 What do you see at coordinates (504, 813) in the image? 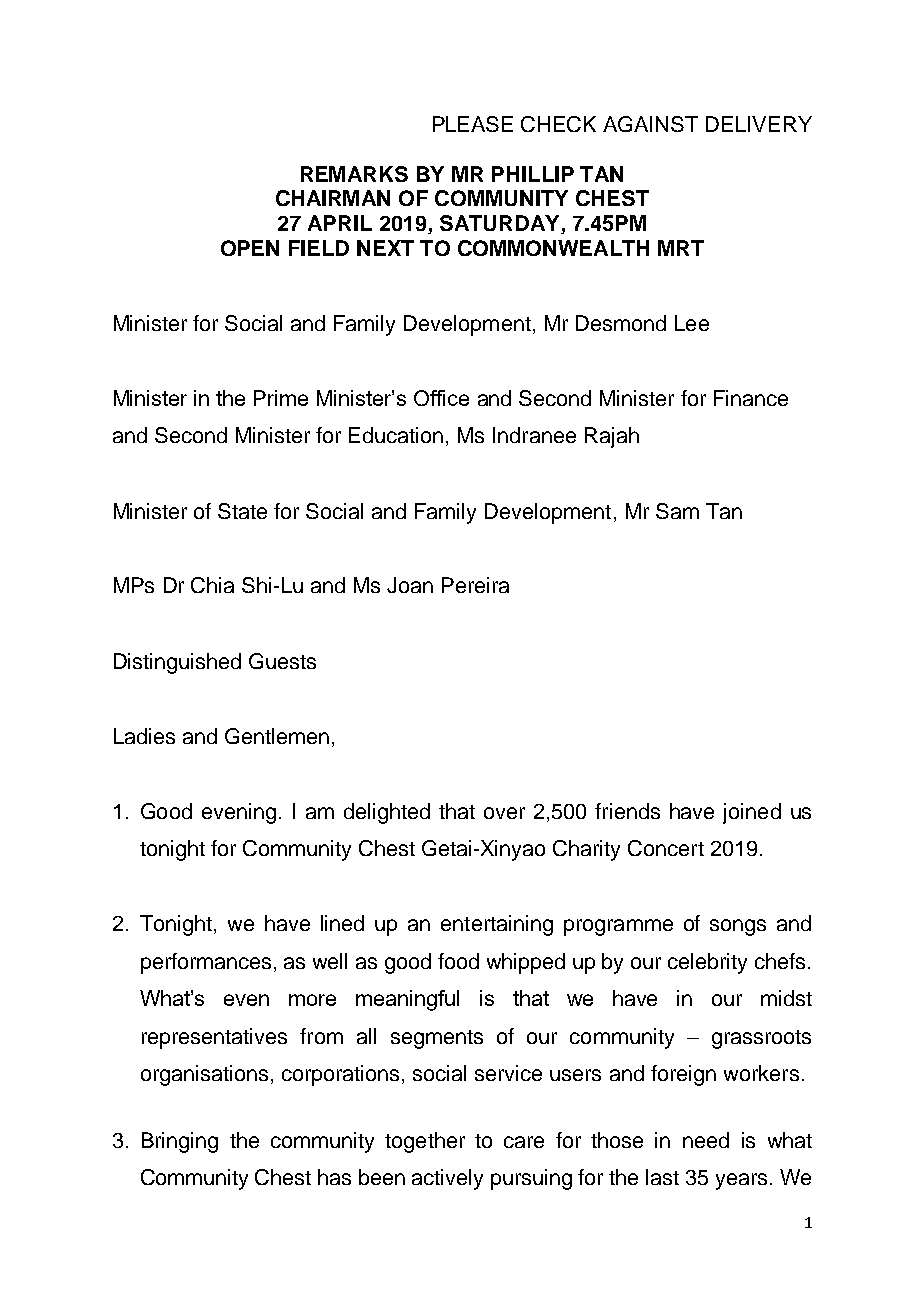
I see `over` at bounding box center [504, 813].
